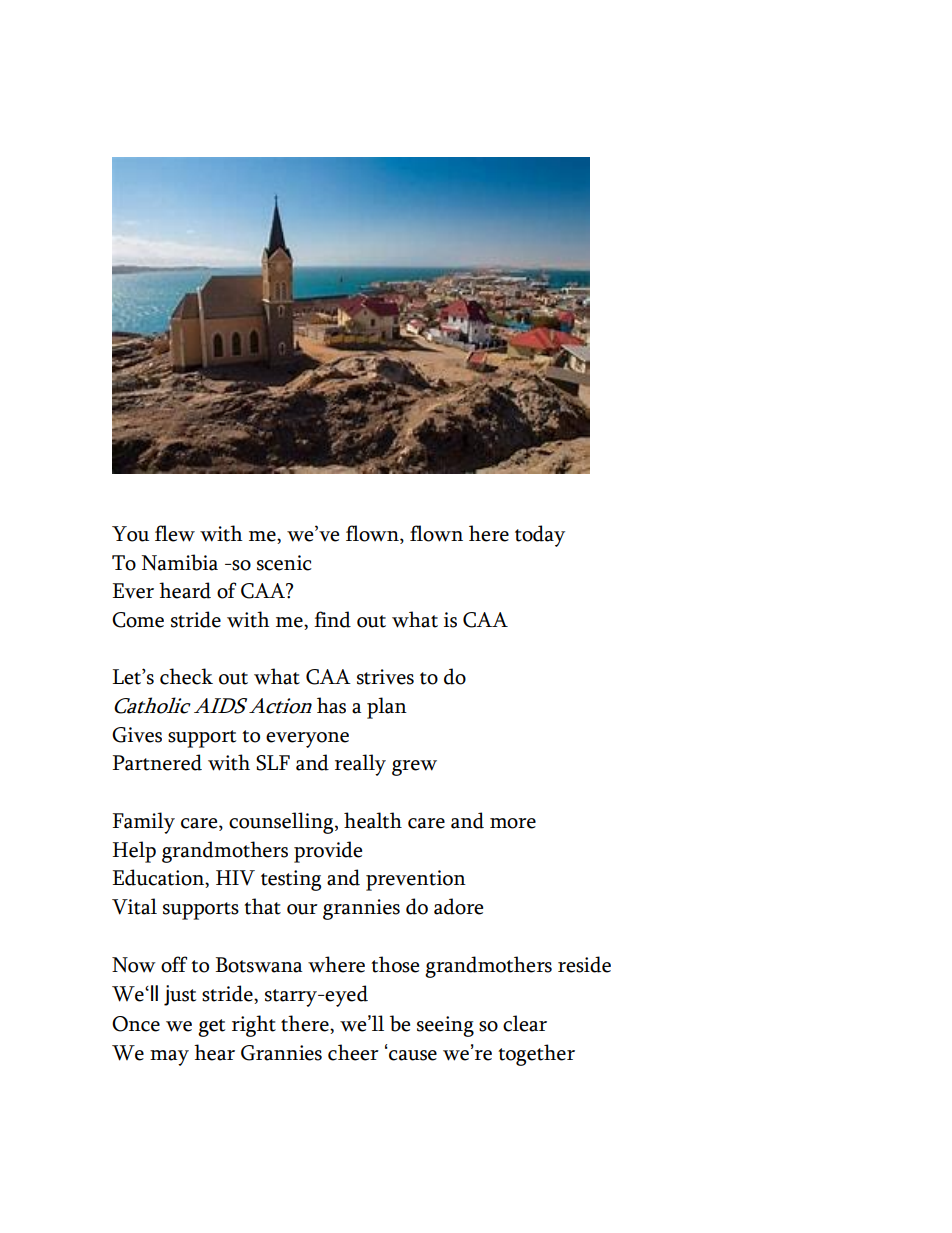  I want to click on plan, so click(387, 708).
